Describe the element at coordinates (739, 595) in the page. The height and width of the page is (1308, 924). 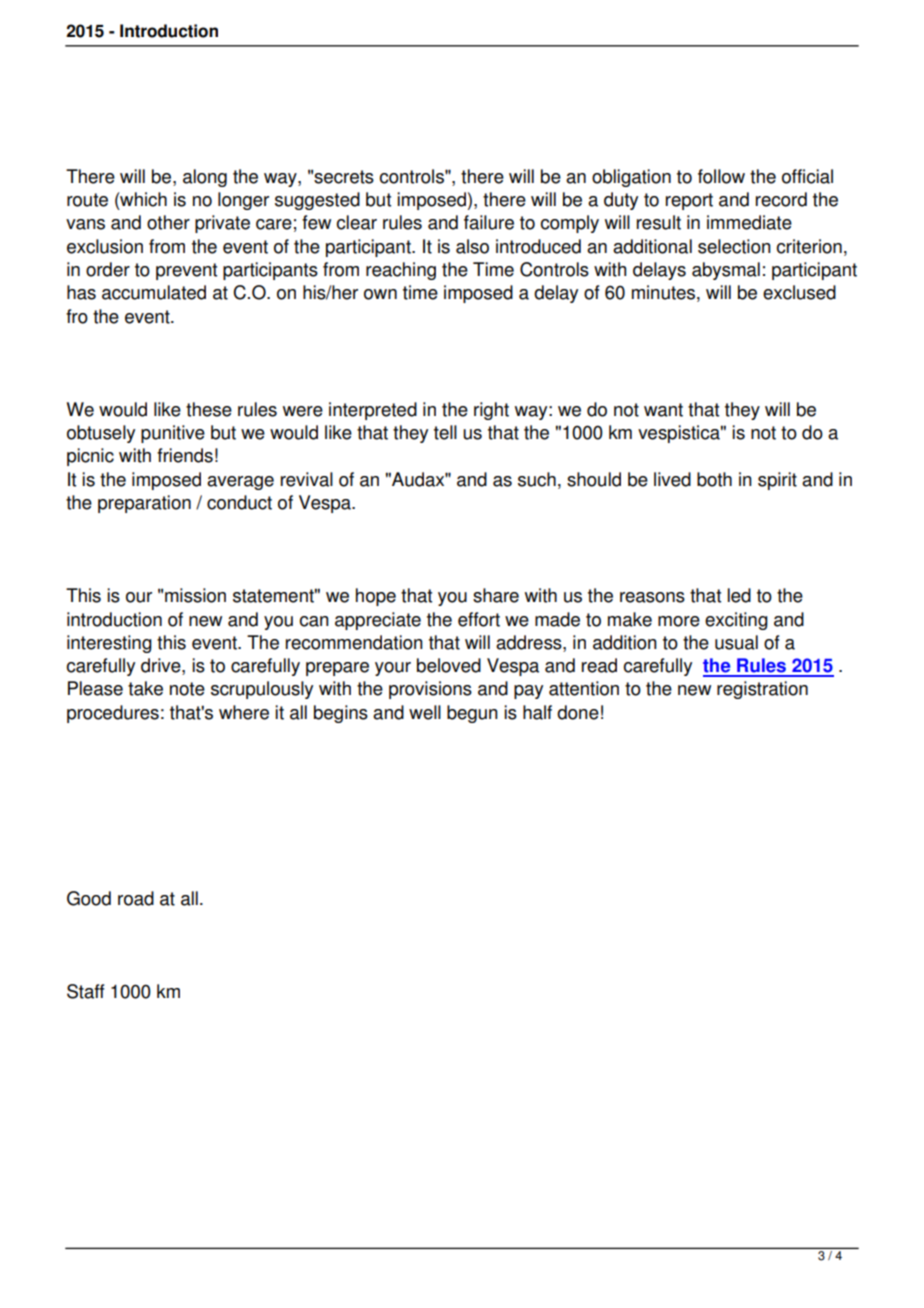
I see `led` at that location.
